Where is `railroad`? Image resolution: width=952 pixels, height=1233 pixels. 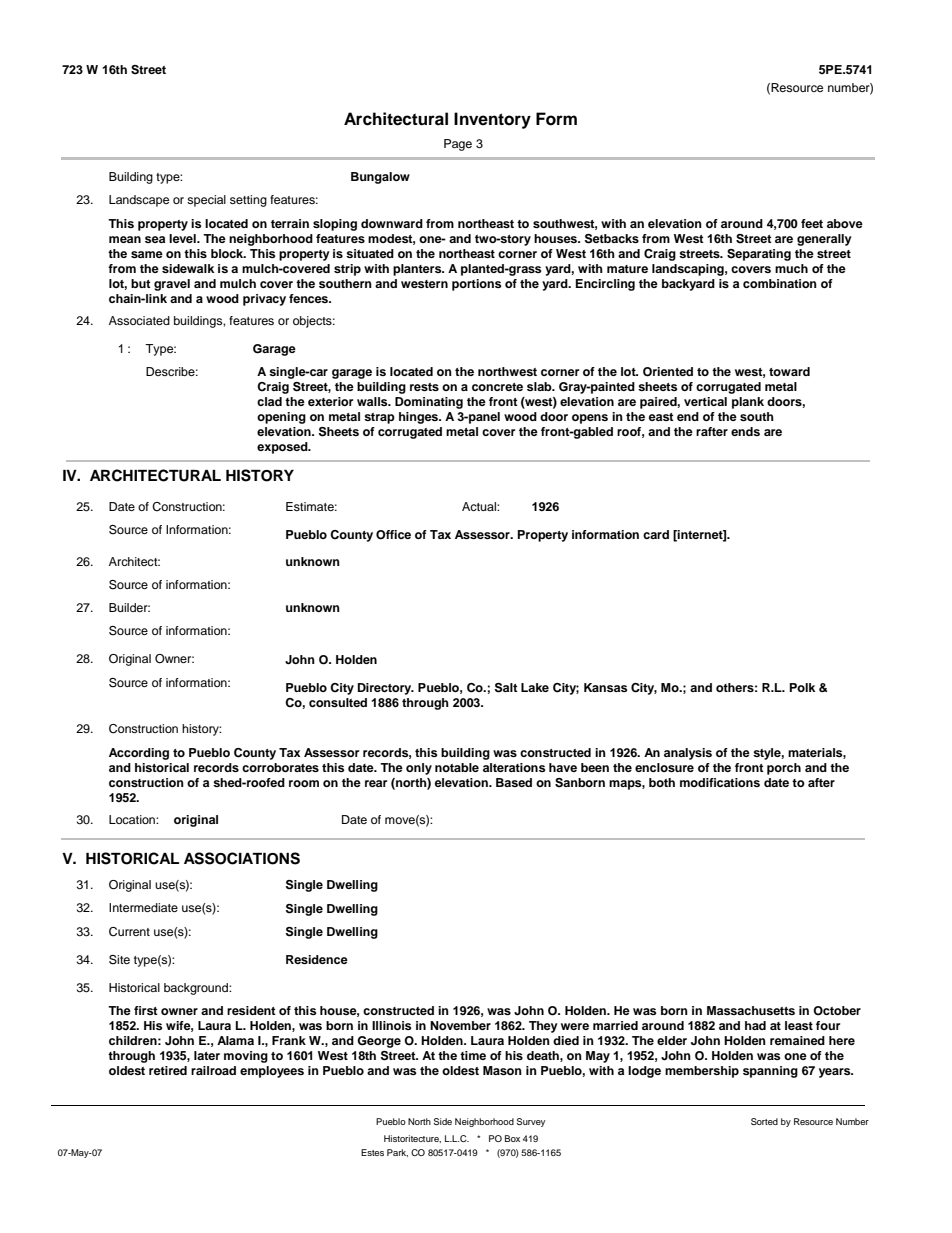 railroad is located at coordinates (213, 1070).
